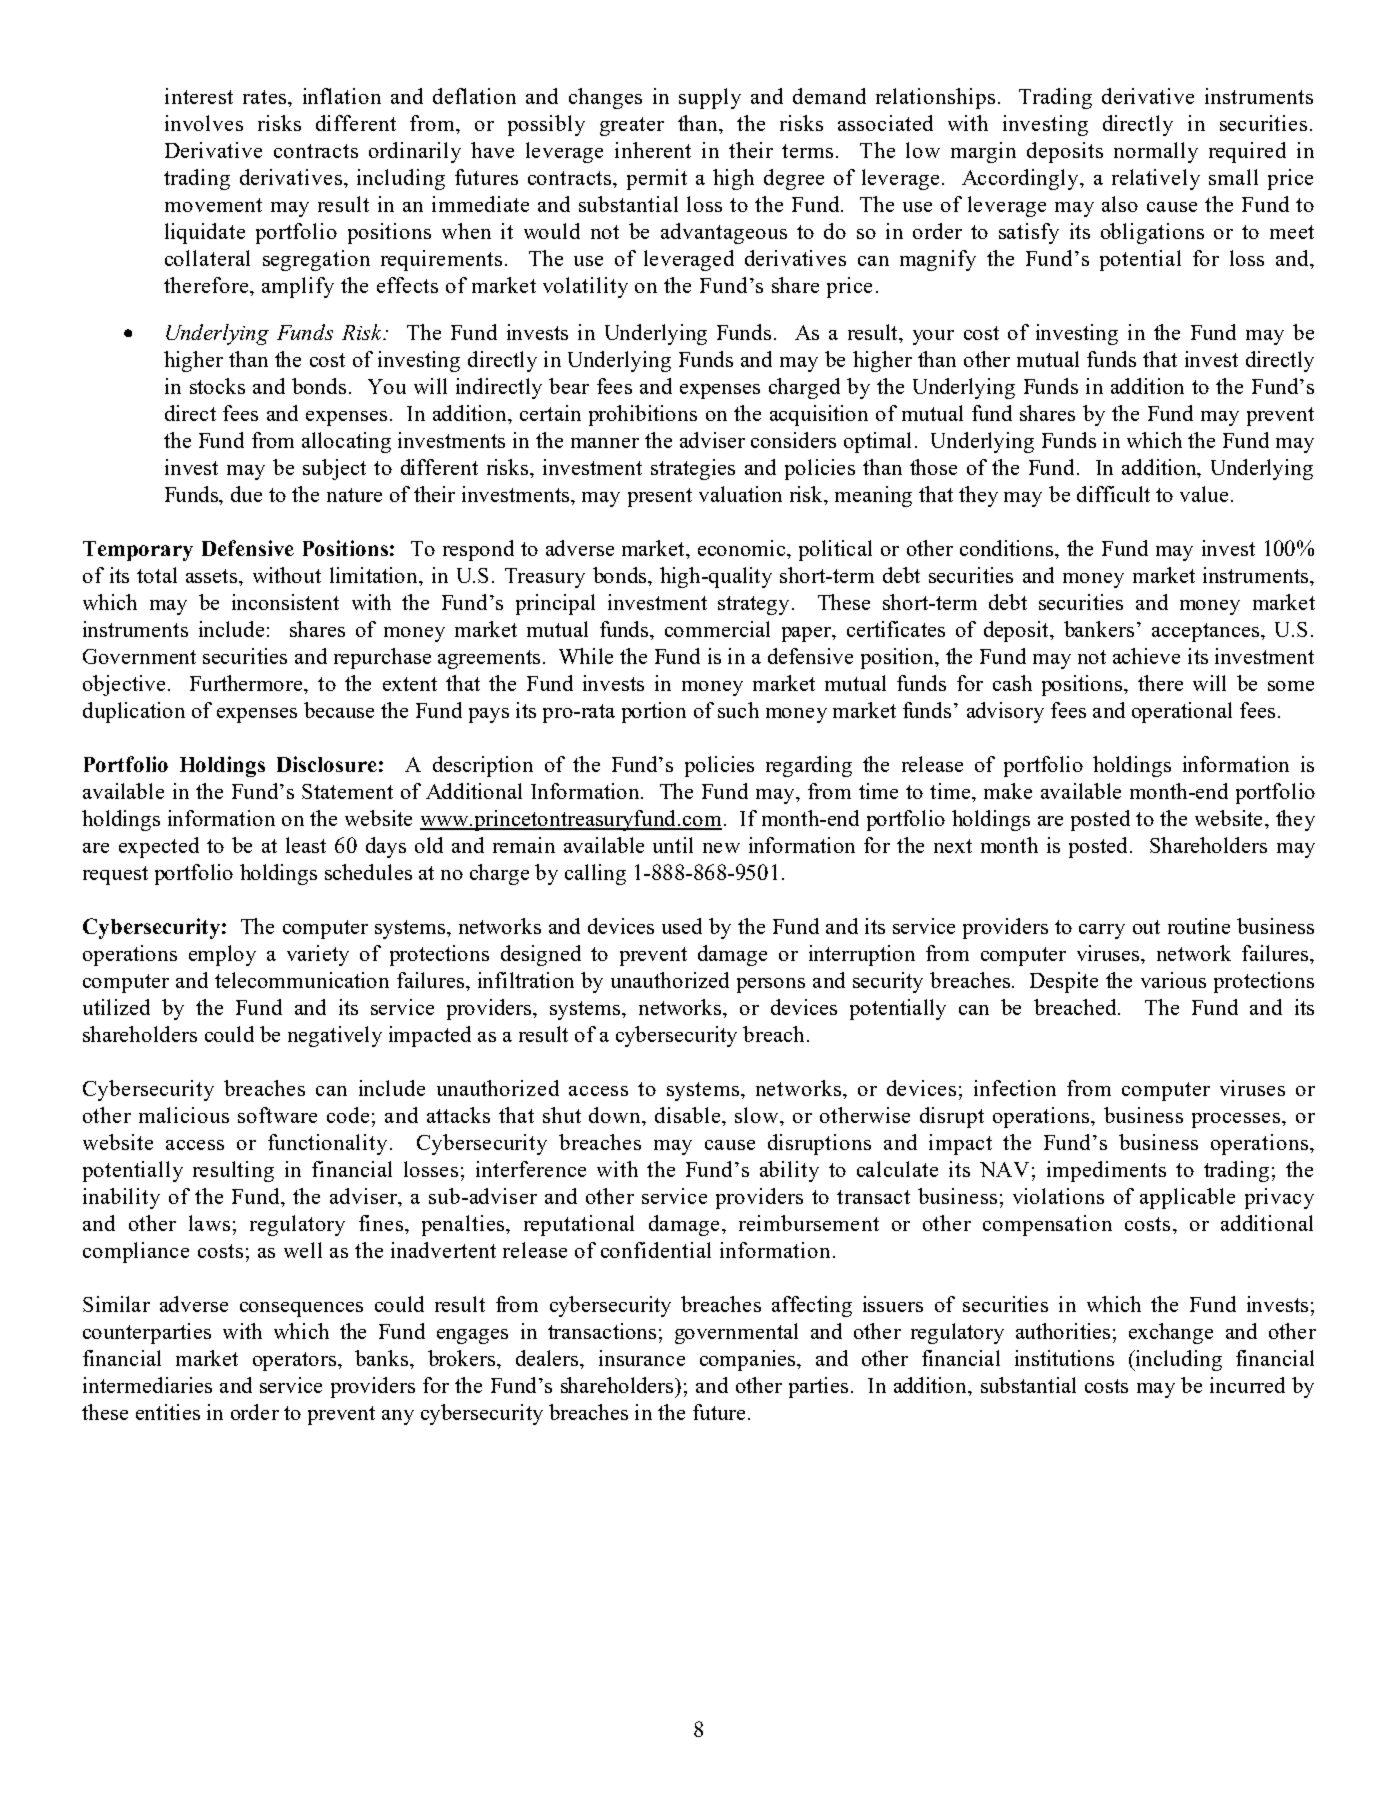 Image resolution: width=1397 pixels, height=1808 pixels. Describe the element at coordinates (1237, 1120) in the image. I see `processes` at that location.
